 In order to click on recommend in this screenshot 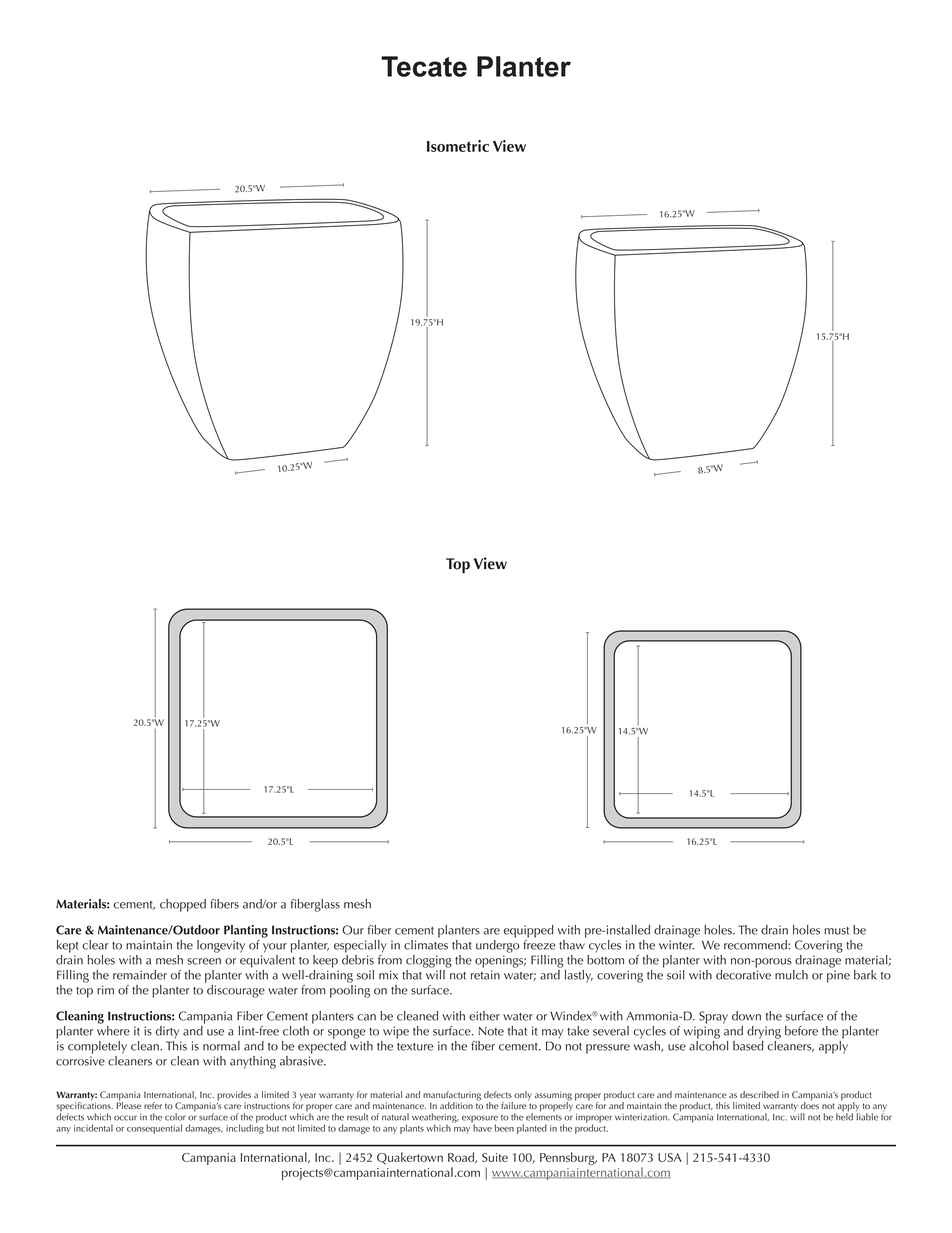, I will do `click(756, 945)`.
